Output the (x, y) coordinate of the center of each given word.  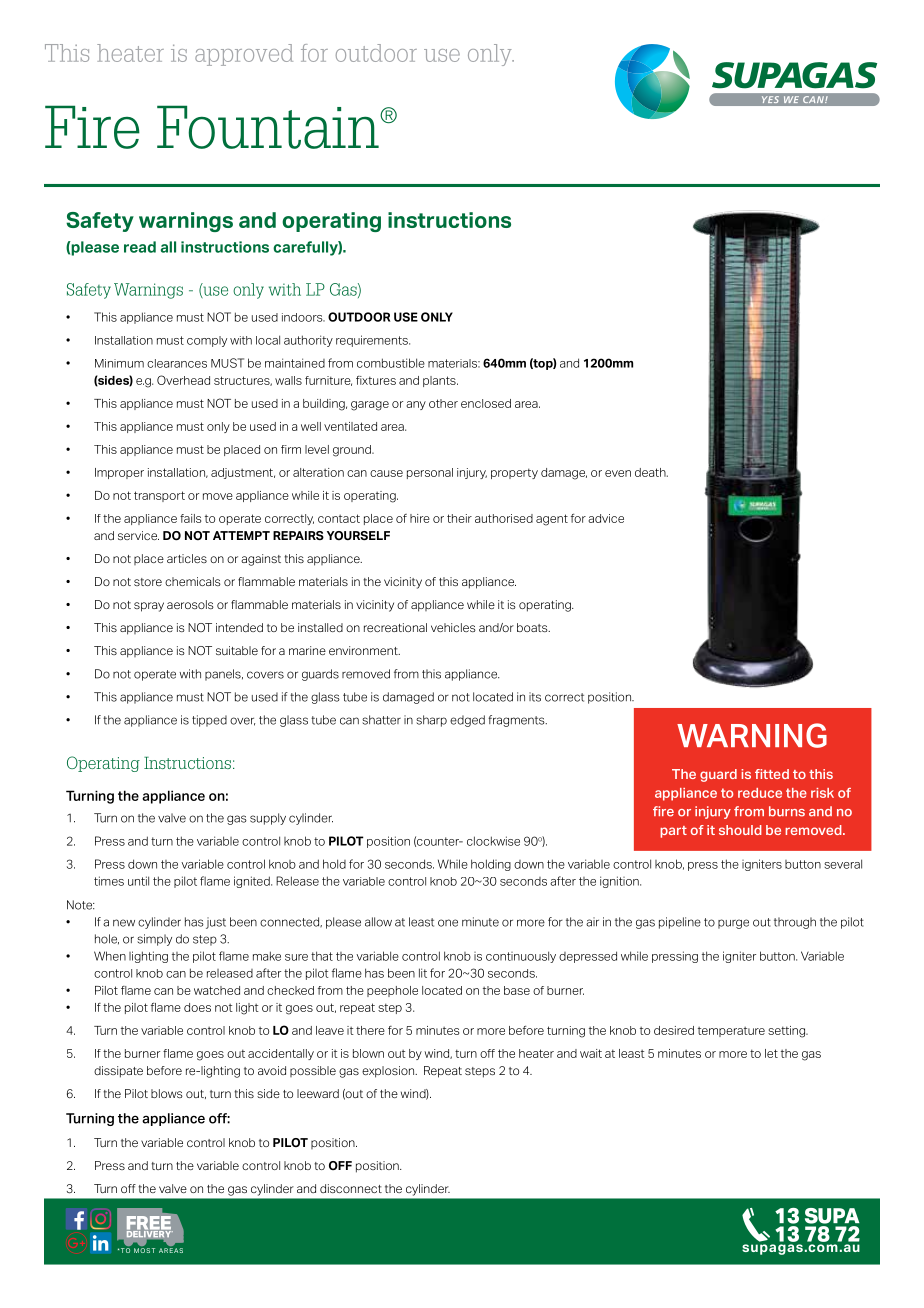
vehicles (453, 627)
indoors (303, 317)
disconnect (351, 1188)
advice (606, 518)
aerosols (190, 604)
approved (244, 55)
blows (167, 1093)
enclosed (486, 403)
